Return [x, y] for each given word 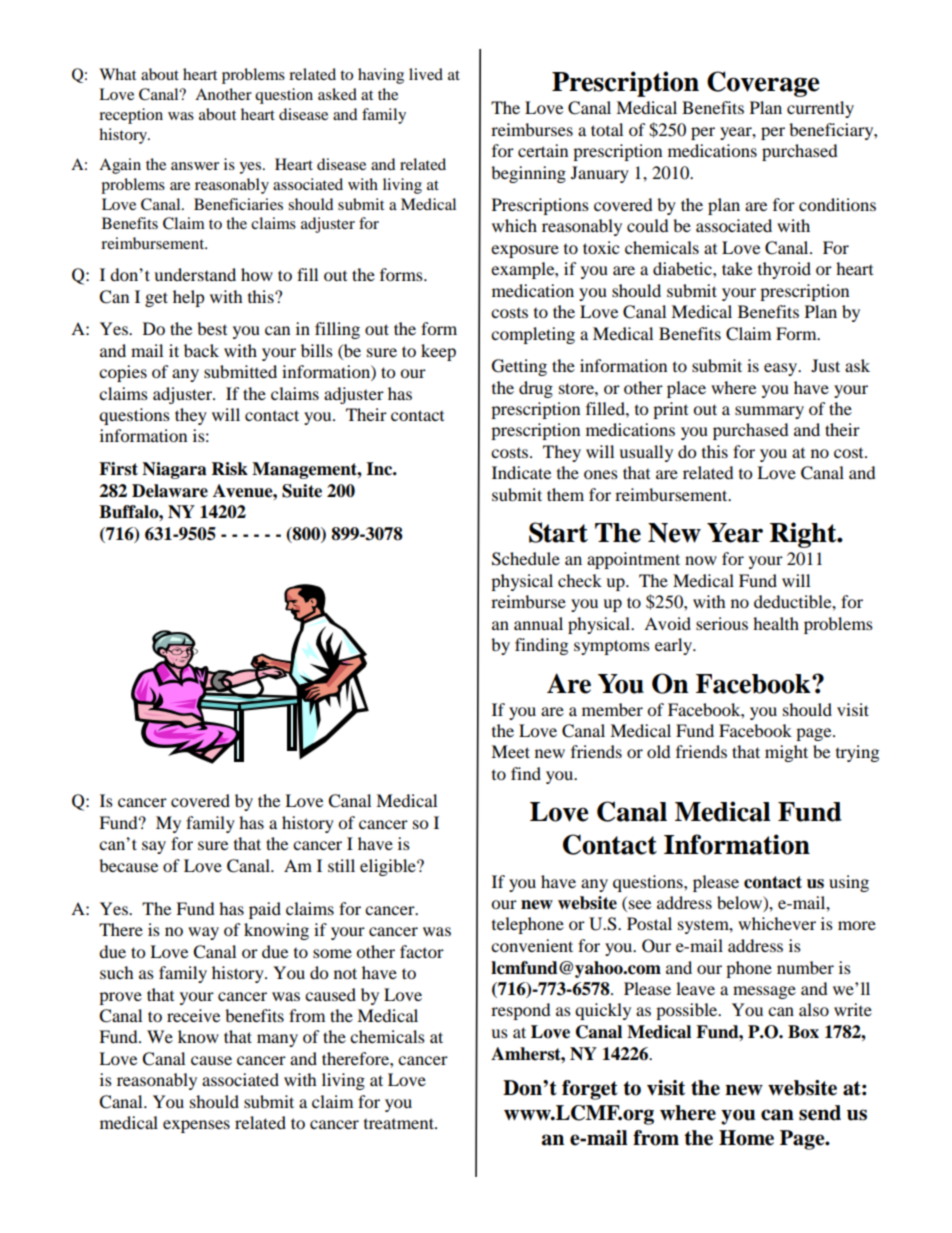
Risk [230, 469]
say [154, 847]
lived [426, 74]
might [786, 753]
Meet [510, 751]
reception [131, 116]
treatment [400, 1123]
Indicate [521, 472]
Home [746, 1138]
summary [769, 412]
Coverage [763, 84]
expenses [196, 1126]
